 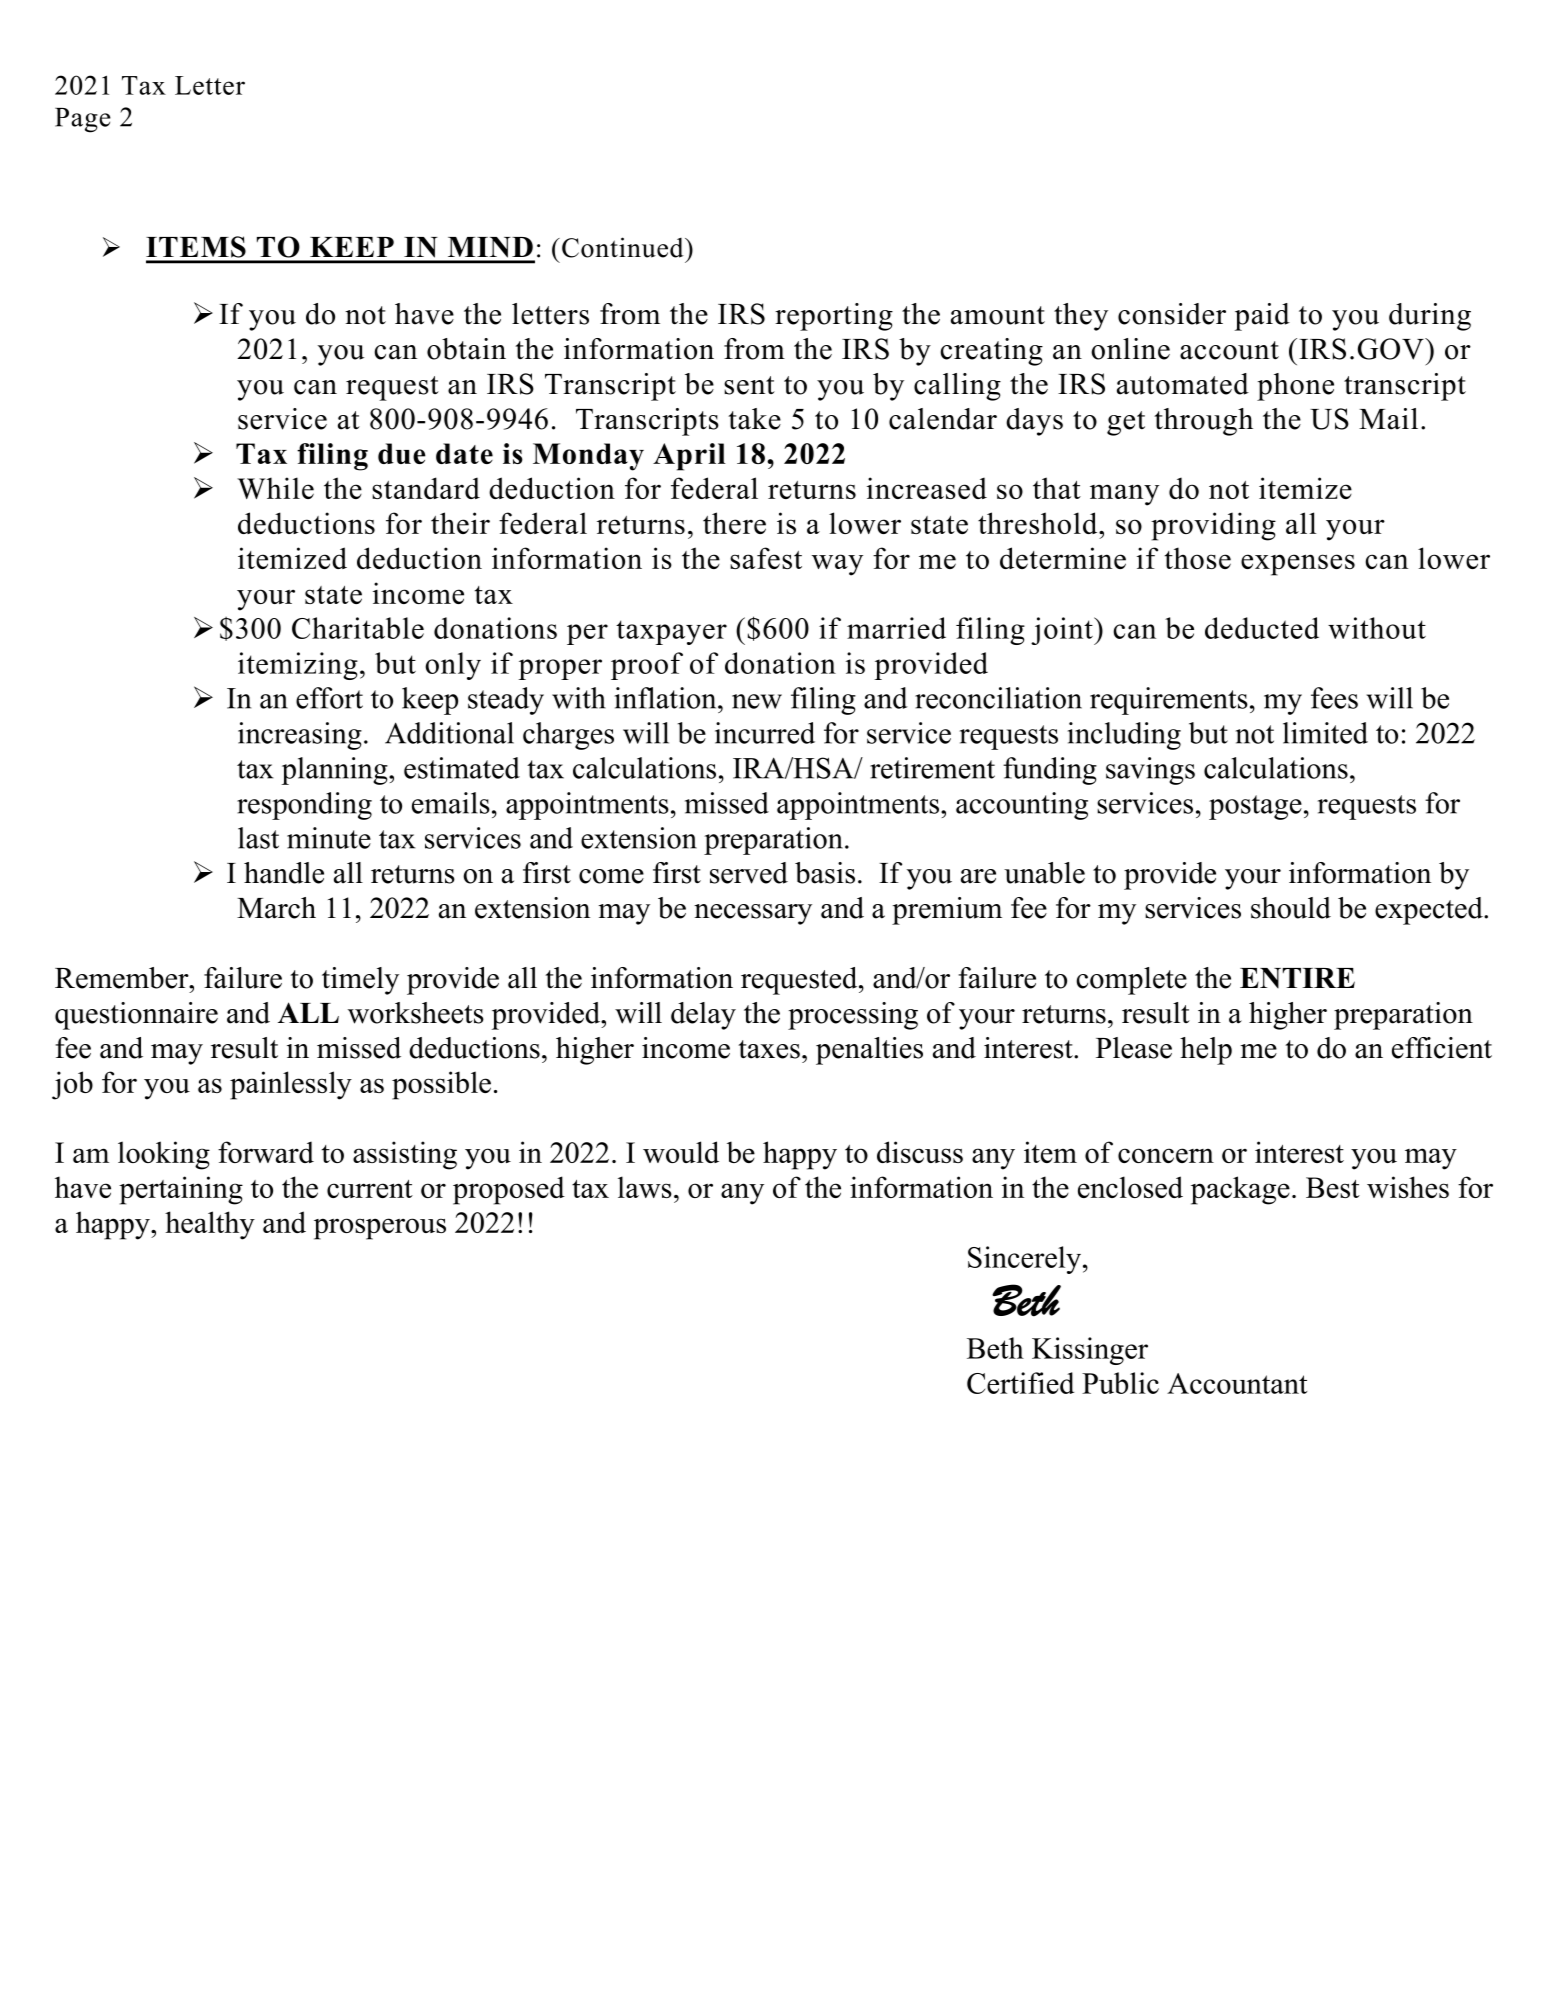 What do you see at coordinates (1120, 1383) in the page?
I see `Public` at bounding box center [1120, 1383].
